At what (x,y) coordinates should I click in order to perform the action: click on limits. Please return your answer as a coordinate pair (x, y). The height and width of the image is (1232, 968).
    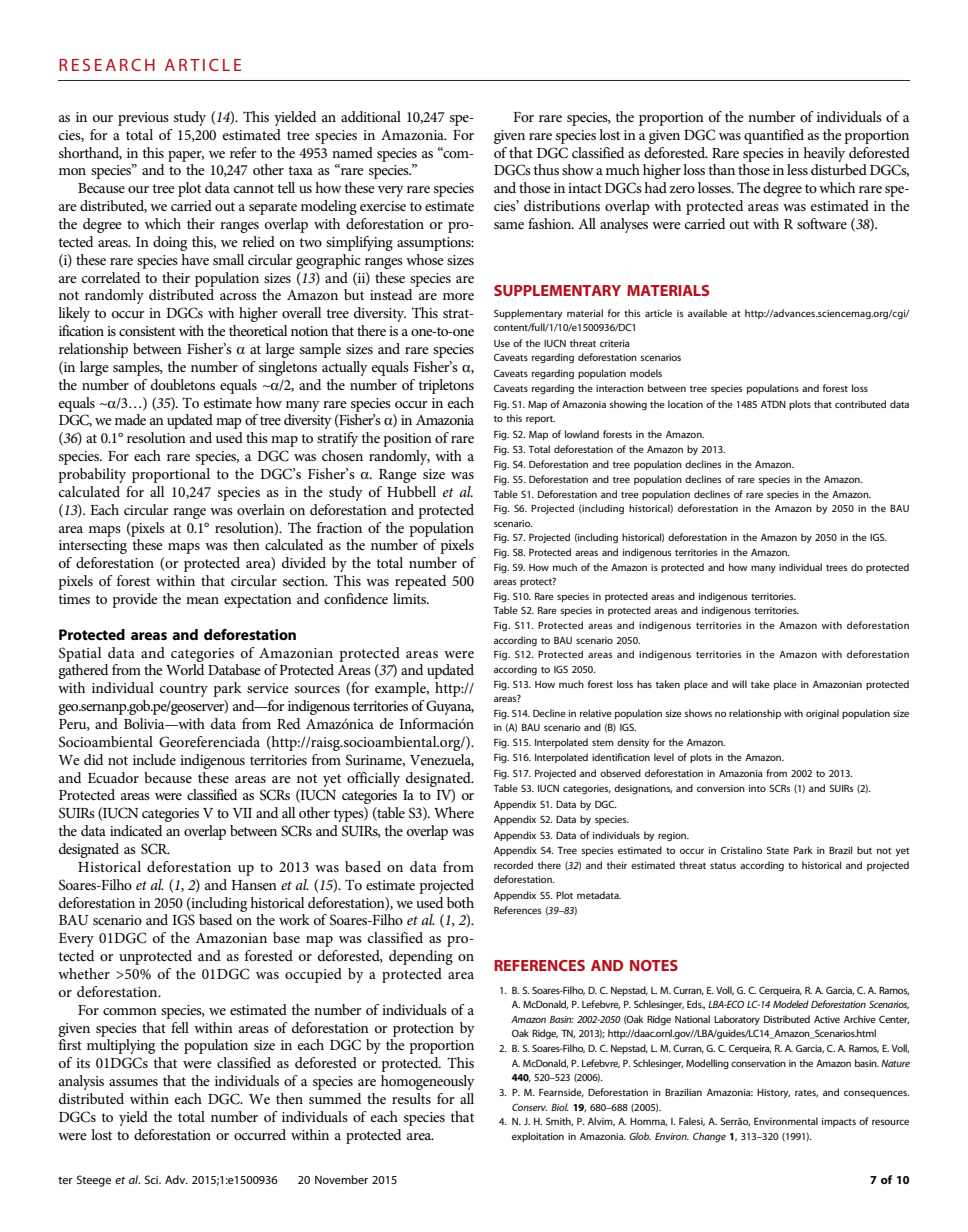
    Looking at the image, I should click on (411, 598).
